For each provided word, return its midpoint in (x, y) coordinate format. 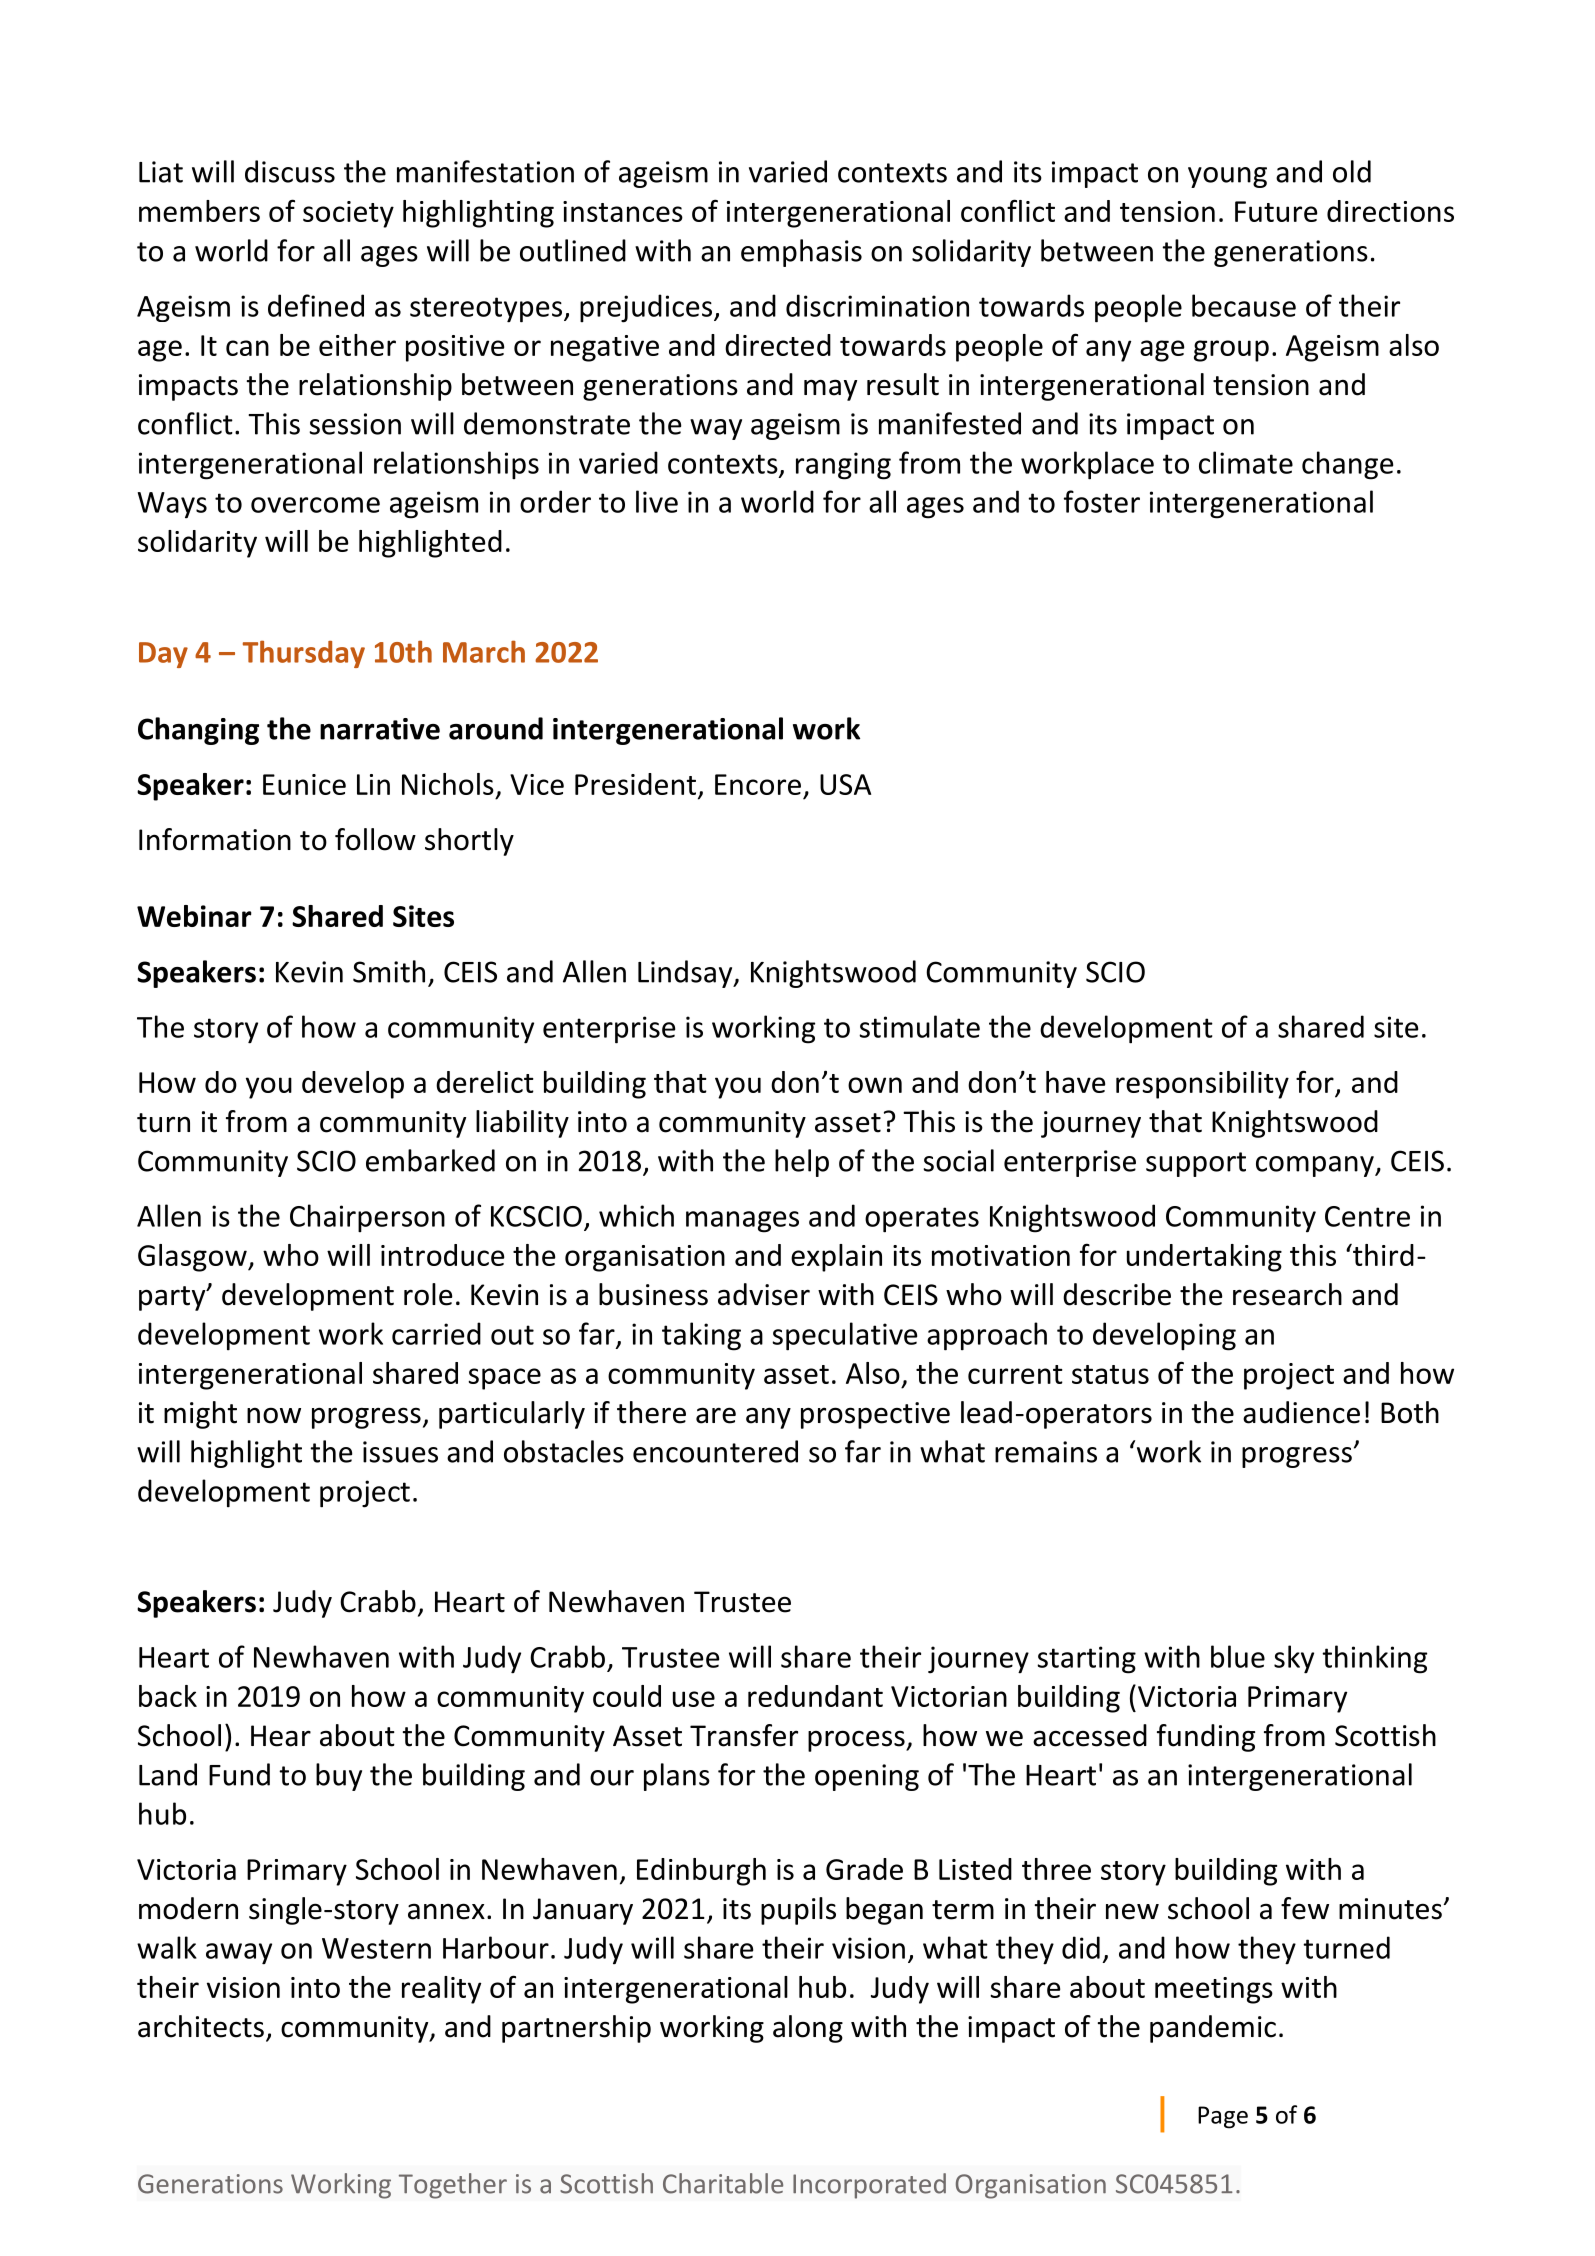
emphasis (801, 253)
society (348, 214)
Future (1276, 211)
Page (1223, 2117)
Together (453, 2186)
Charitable (723, 2183)
